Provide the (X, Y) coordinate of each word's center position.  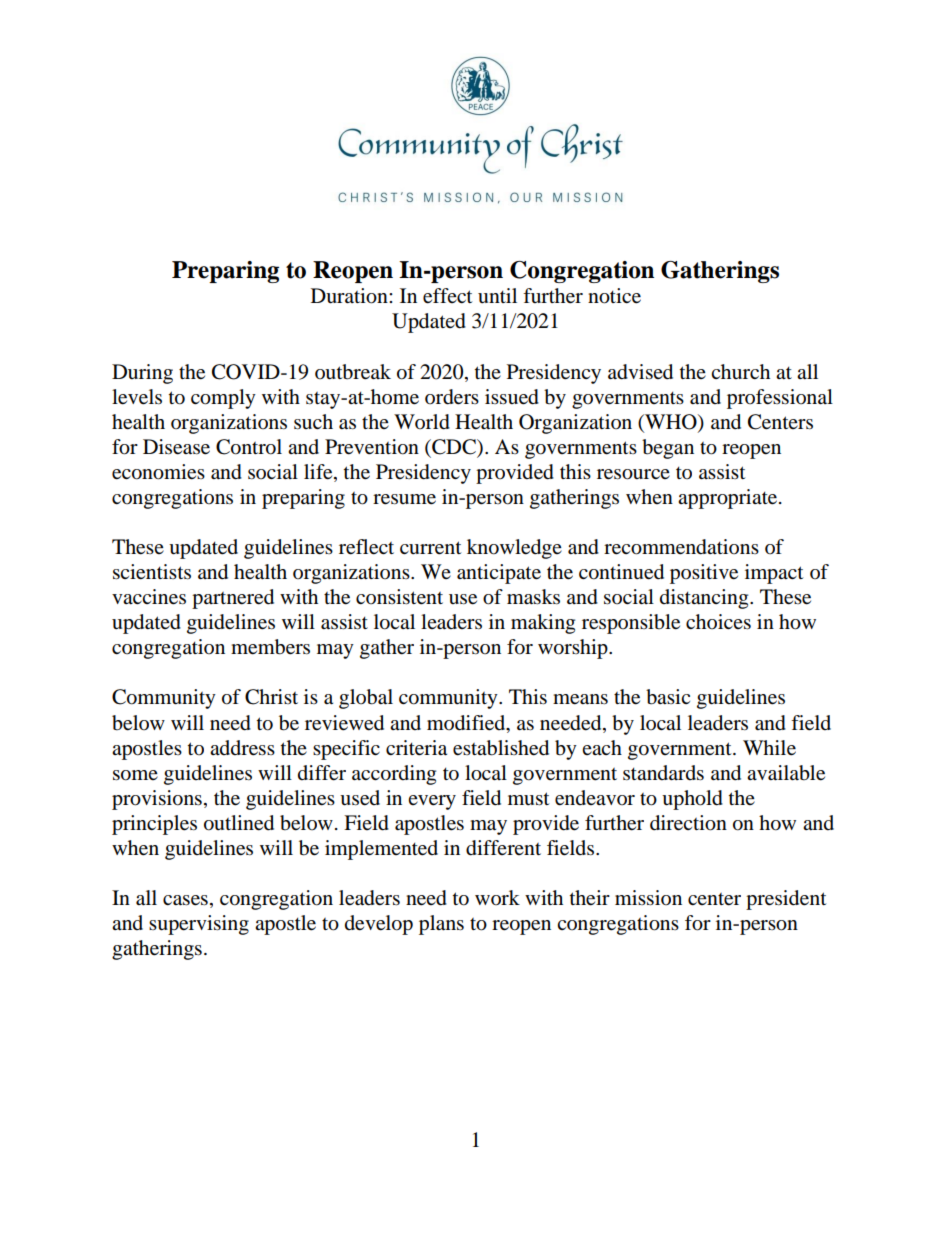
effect (447, 296)
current (430, 548)
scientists (152, 572)
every (432, 802)
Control (249, 447)
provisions (157, 800)
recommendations (681, 547)
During (142, 374)
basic (668, 697)
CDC (454, 448)
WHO (671, 423)
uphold (692, 800)
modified (467, 723)
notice (614, 296)
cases (185, 900)
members (270, 647)
